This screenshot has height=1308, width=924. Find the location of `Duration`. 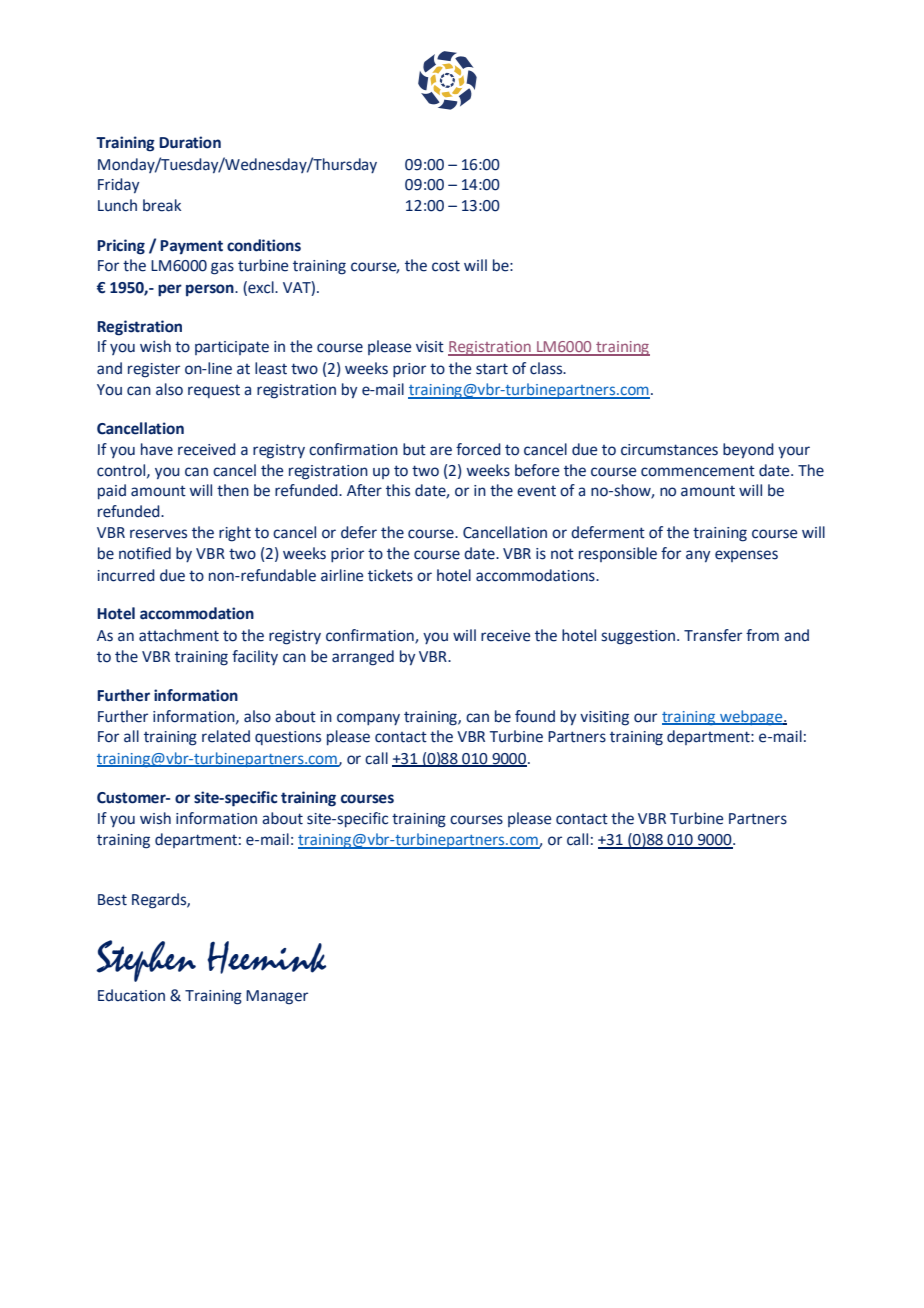

Duration is located at coordinates (190, 142).
